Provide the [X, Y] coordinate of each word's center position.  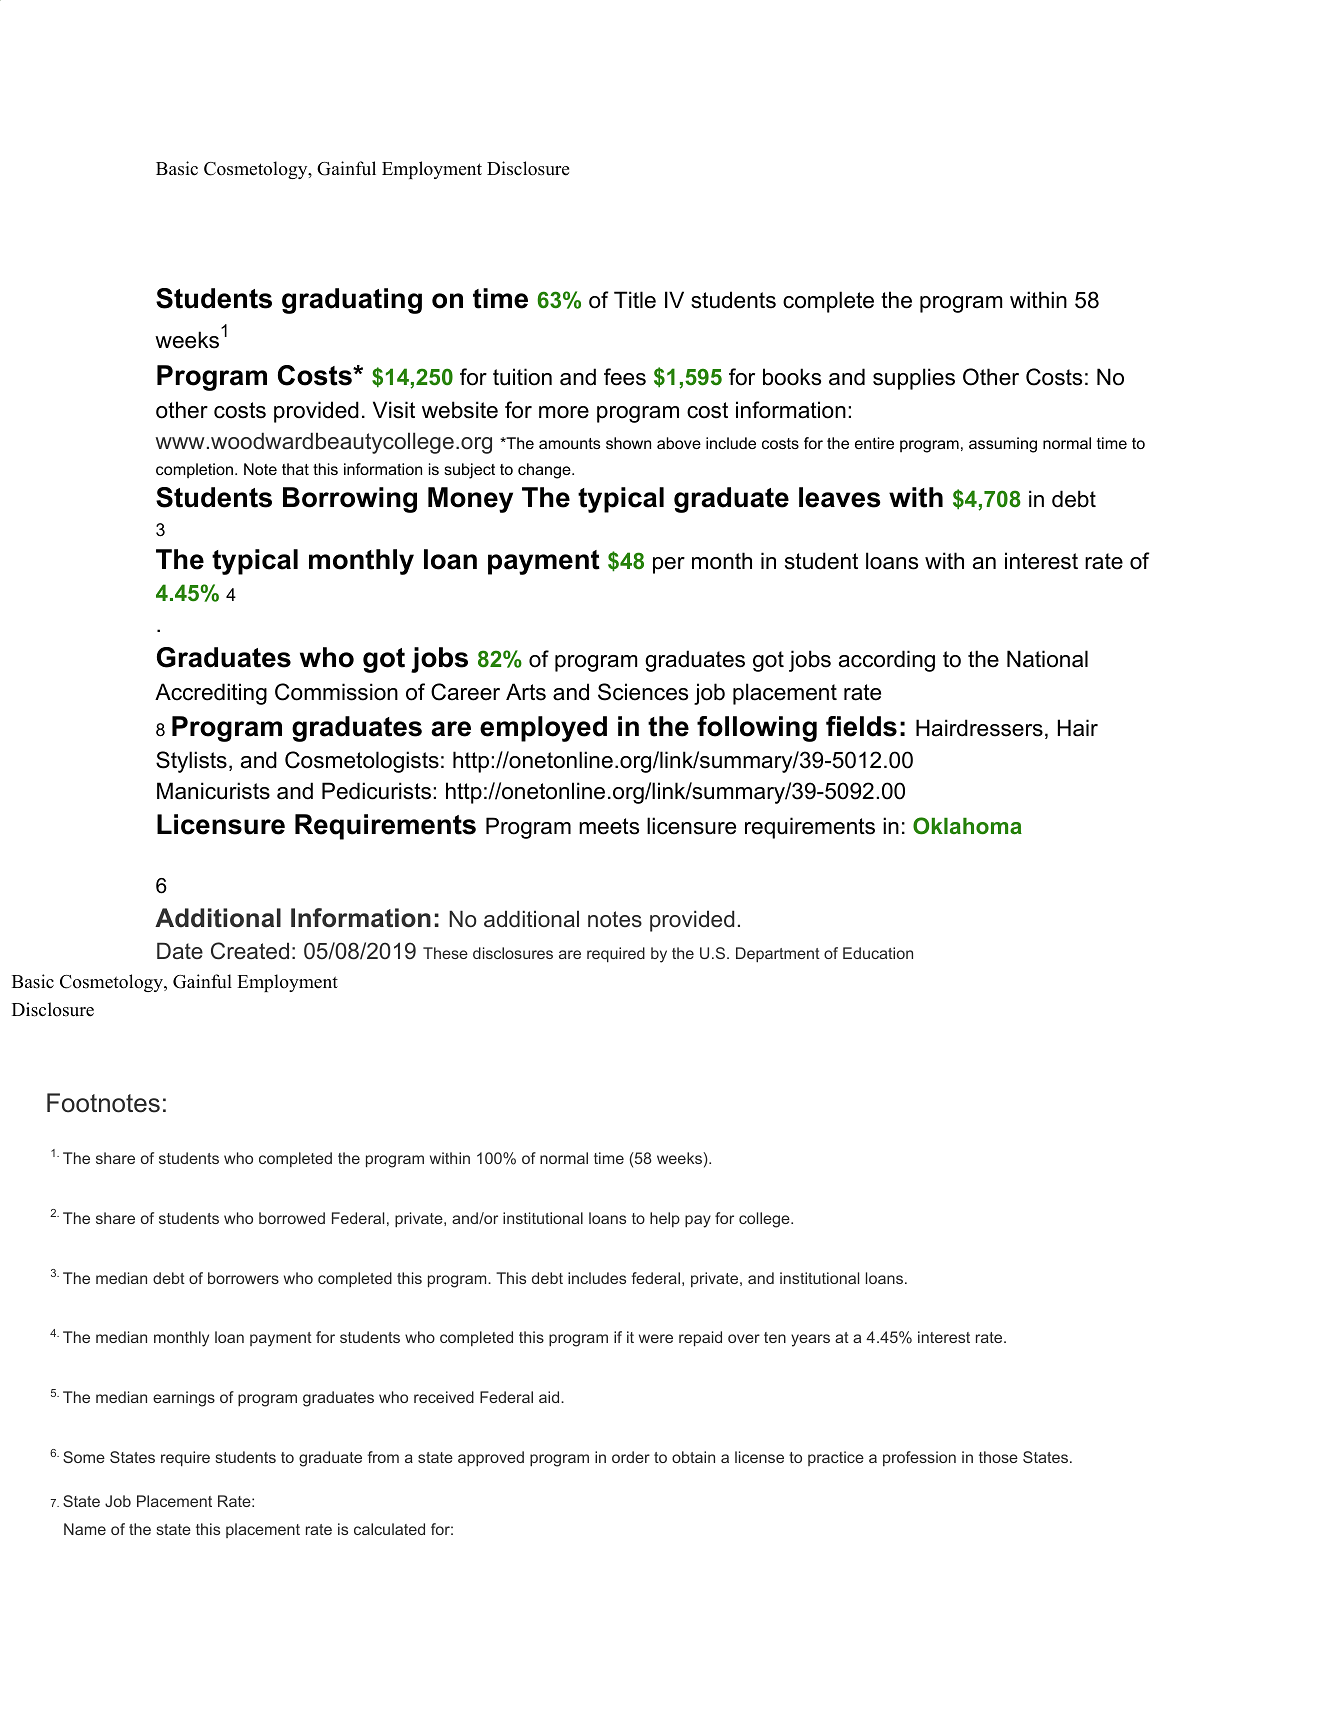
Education [878, 953]
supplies [914, 379]
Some [84, 1457]
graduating [352, 301]
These [445, 953]
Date [180, 950]
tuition [522, 377]
